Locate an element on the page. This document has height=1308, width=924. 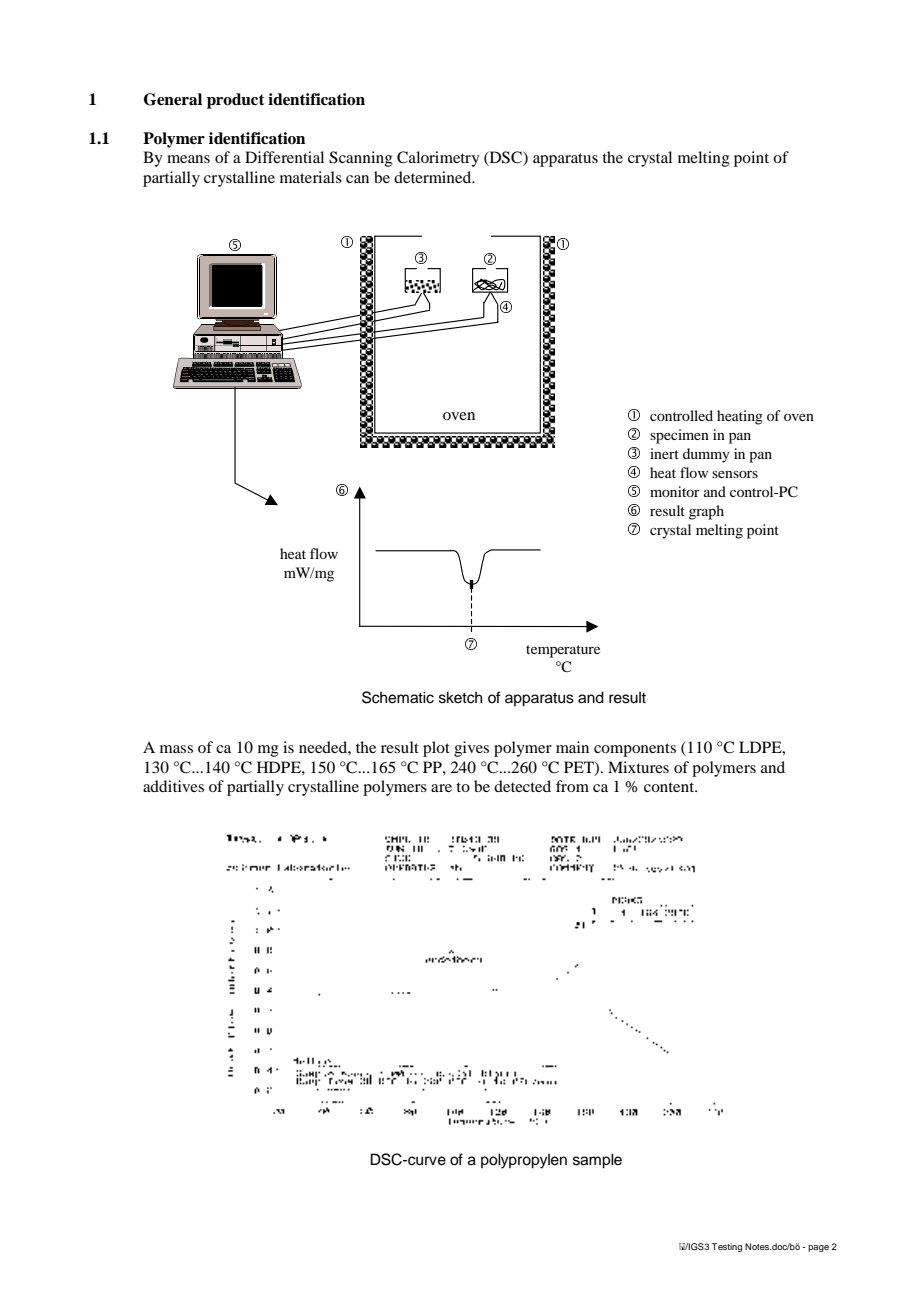
graph is located at coordinates (706, 512).
